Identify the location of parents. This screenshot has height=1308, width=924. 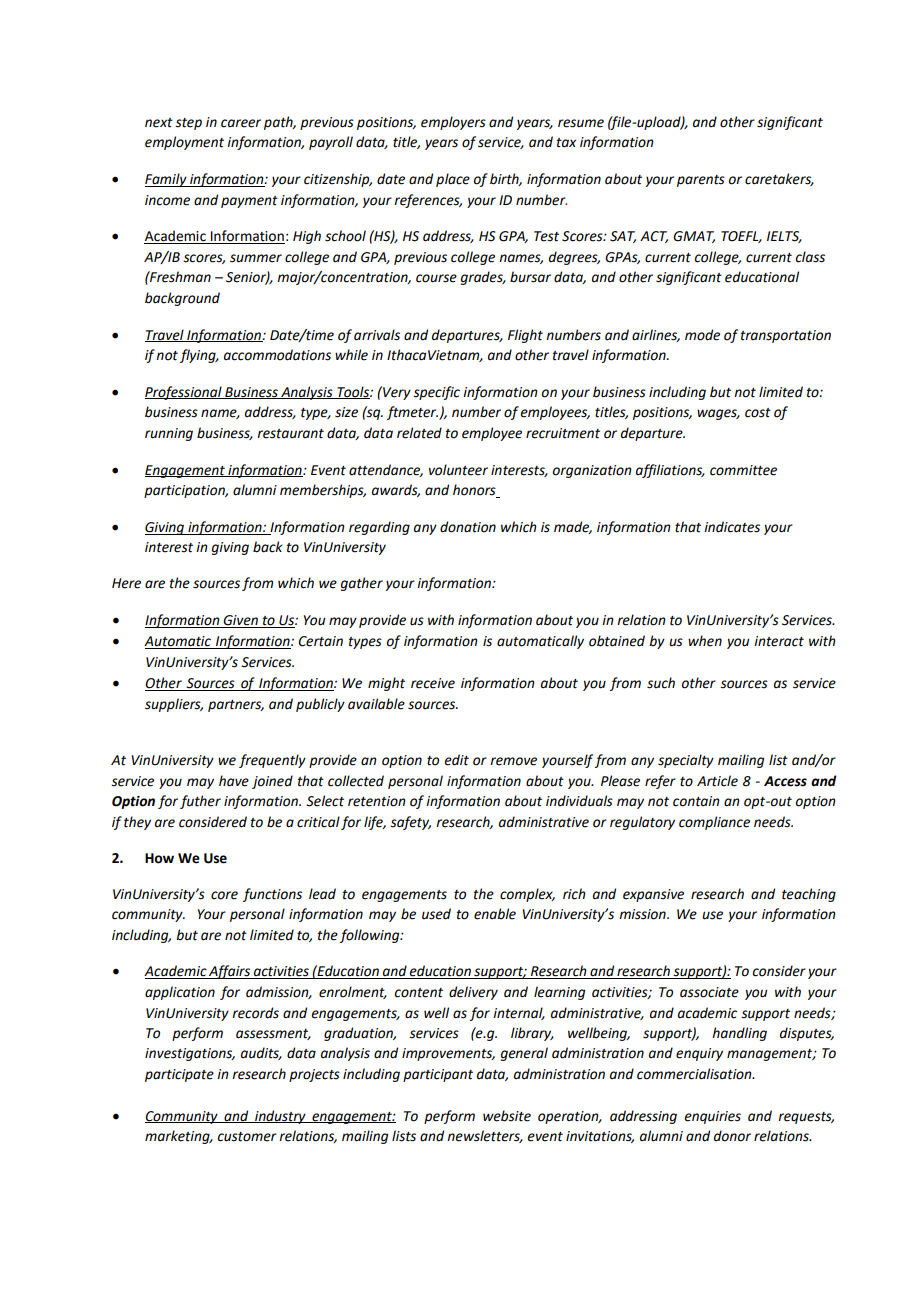
(701, 181).
